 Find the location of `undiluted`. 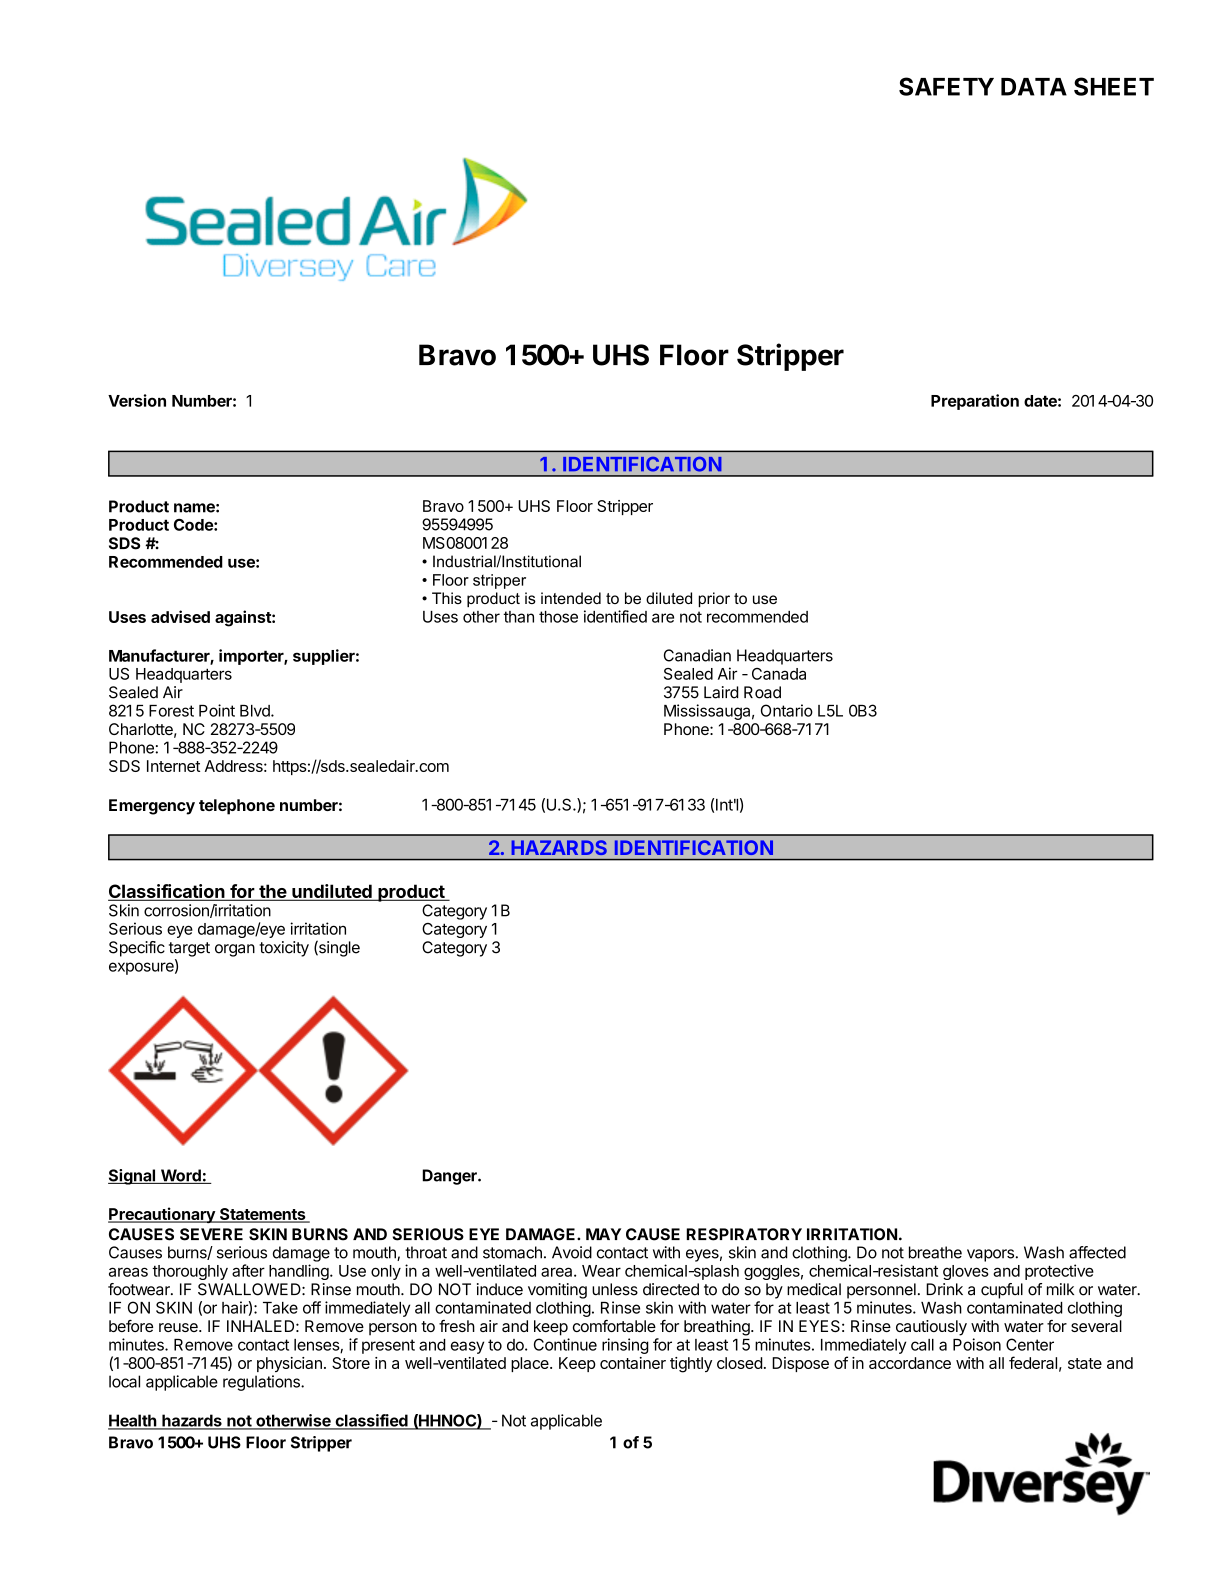

undiluted is located at coordinates (332, 892).
